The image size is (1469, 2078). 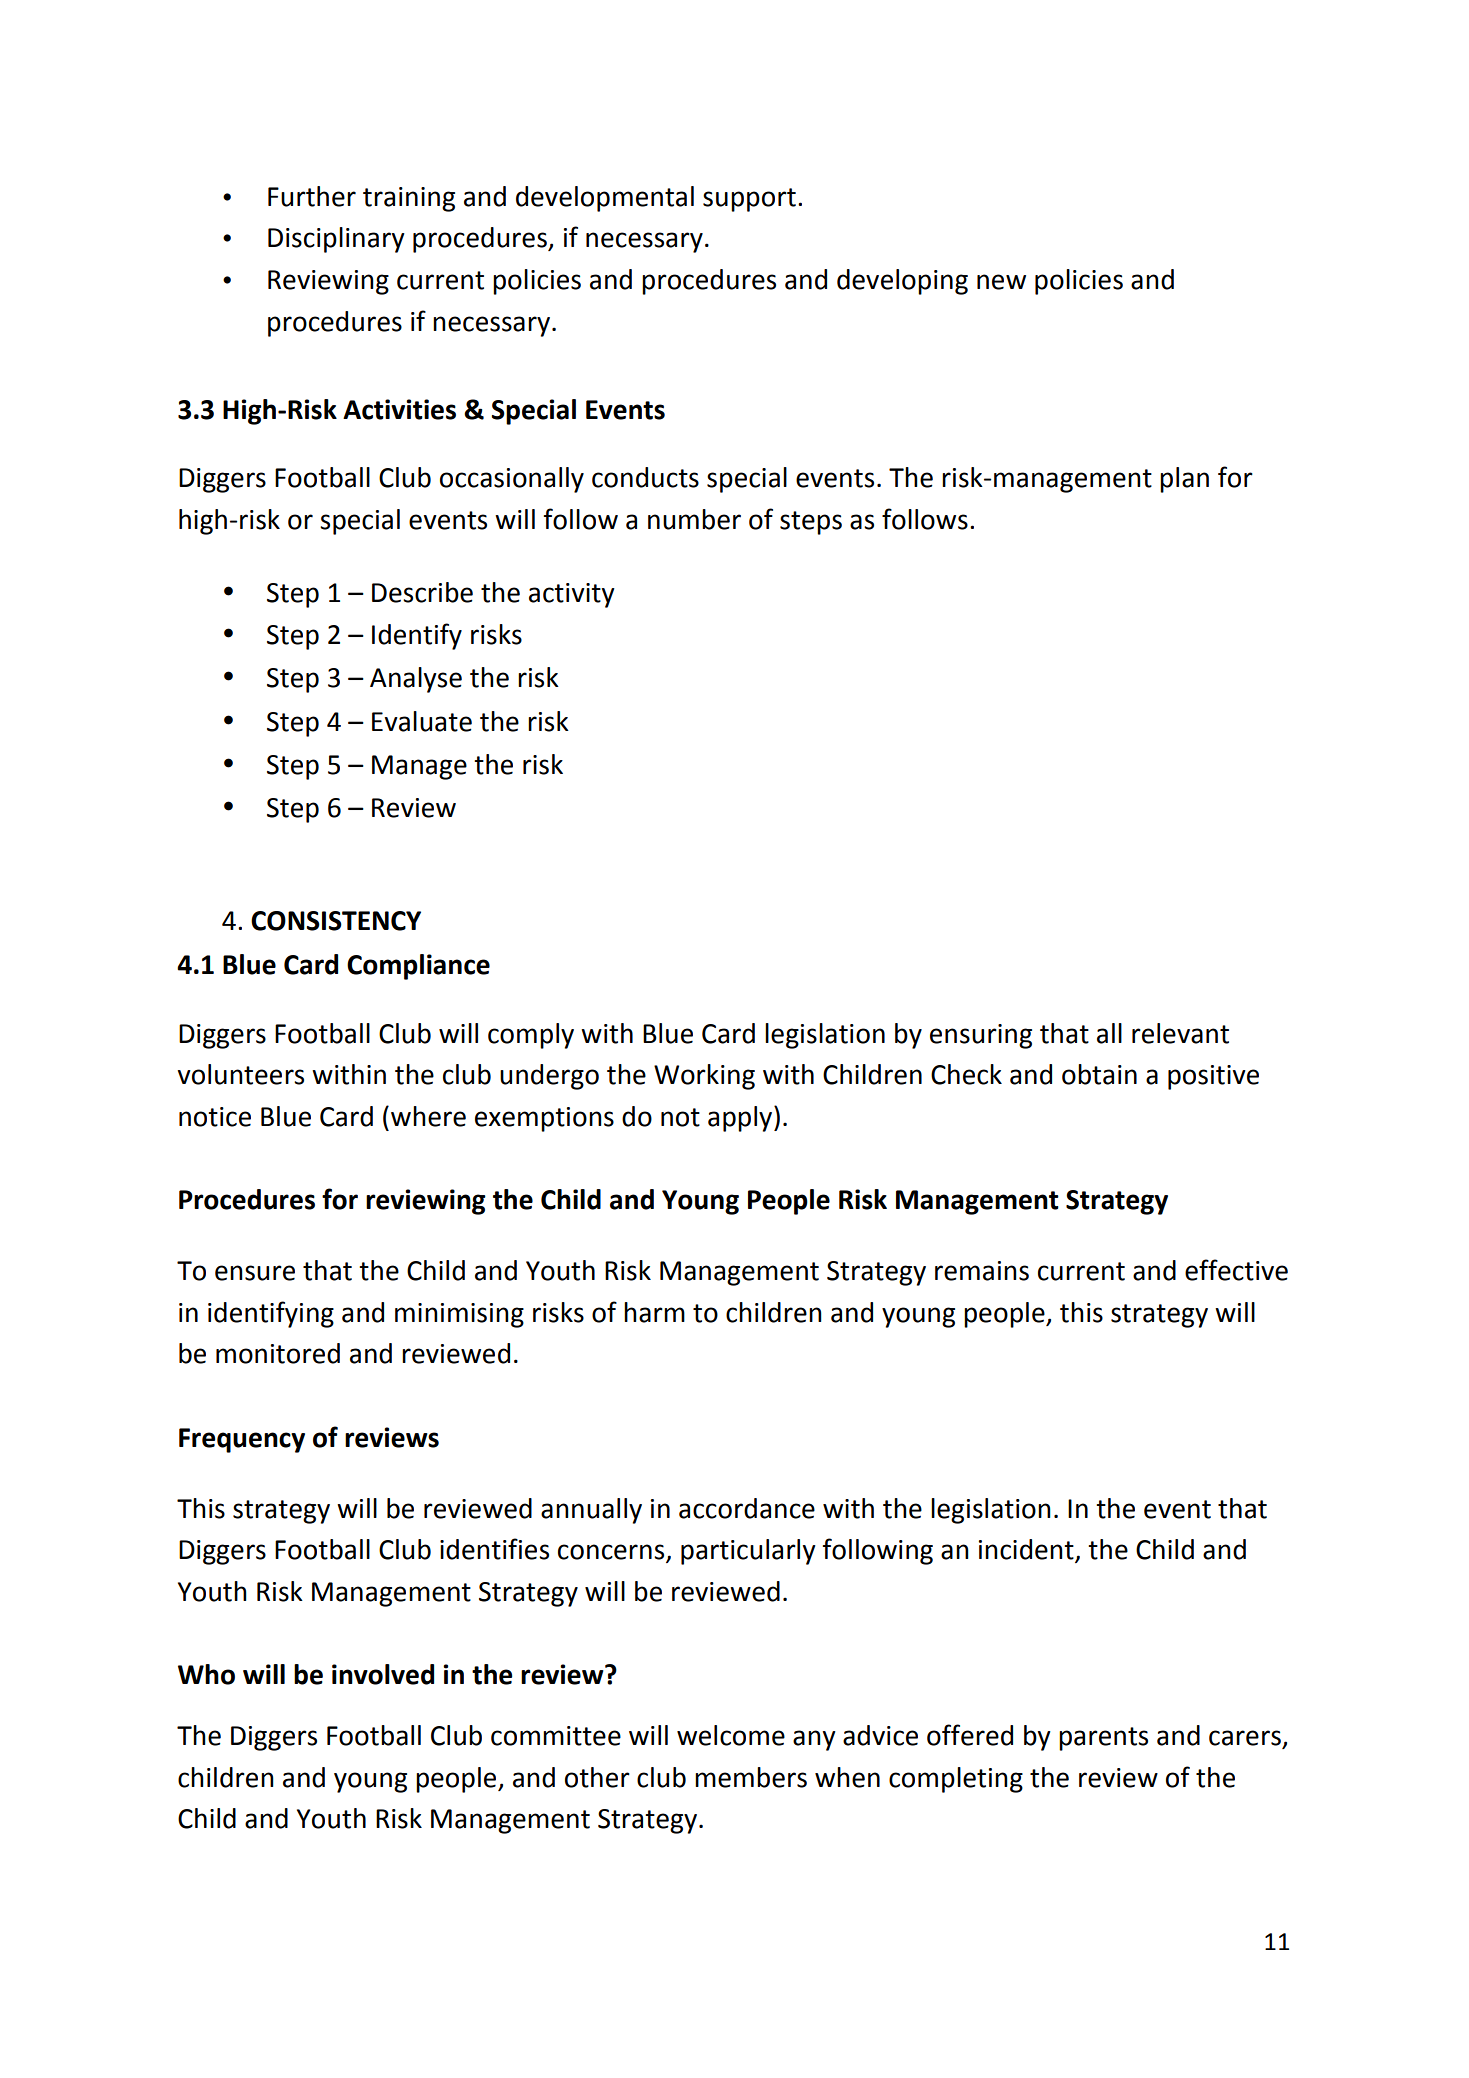 What do you see at coordinates (654, 1312) in the screenshot?
I see `harm` at bounding box center [654, 1312].
